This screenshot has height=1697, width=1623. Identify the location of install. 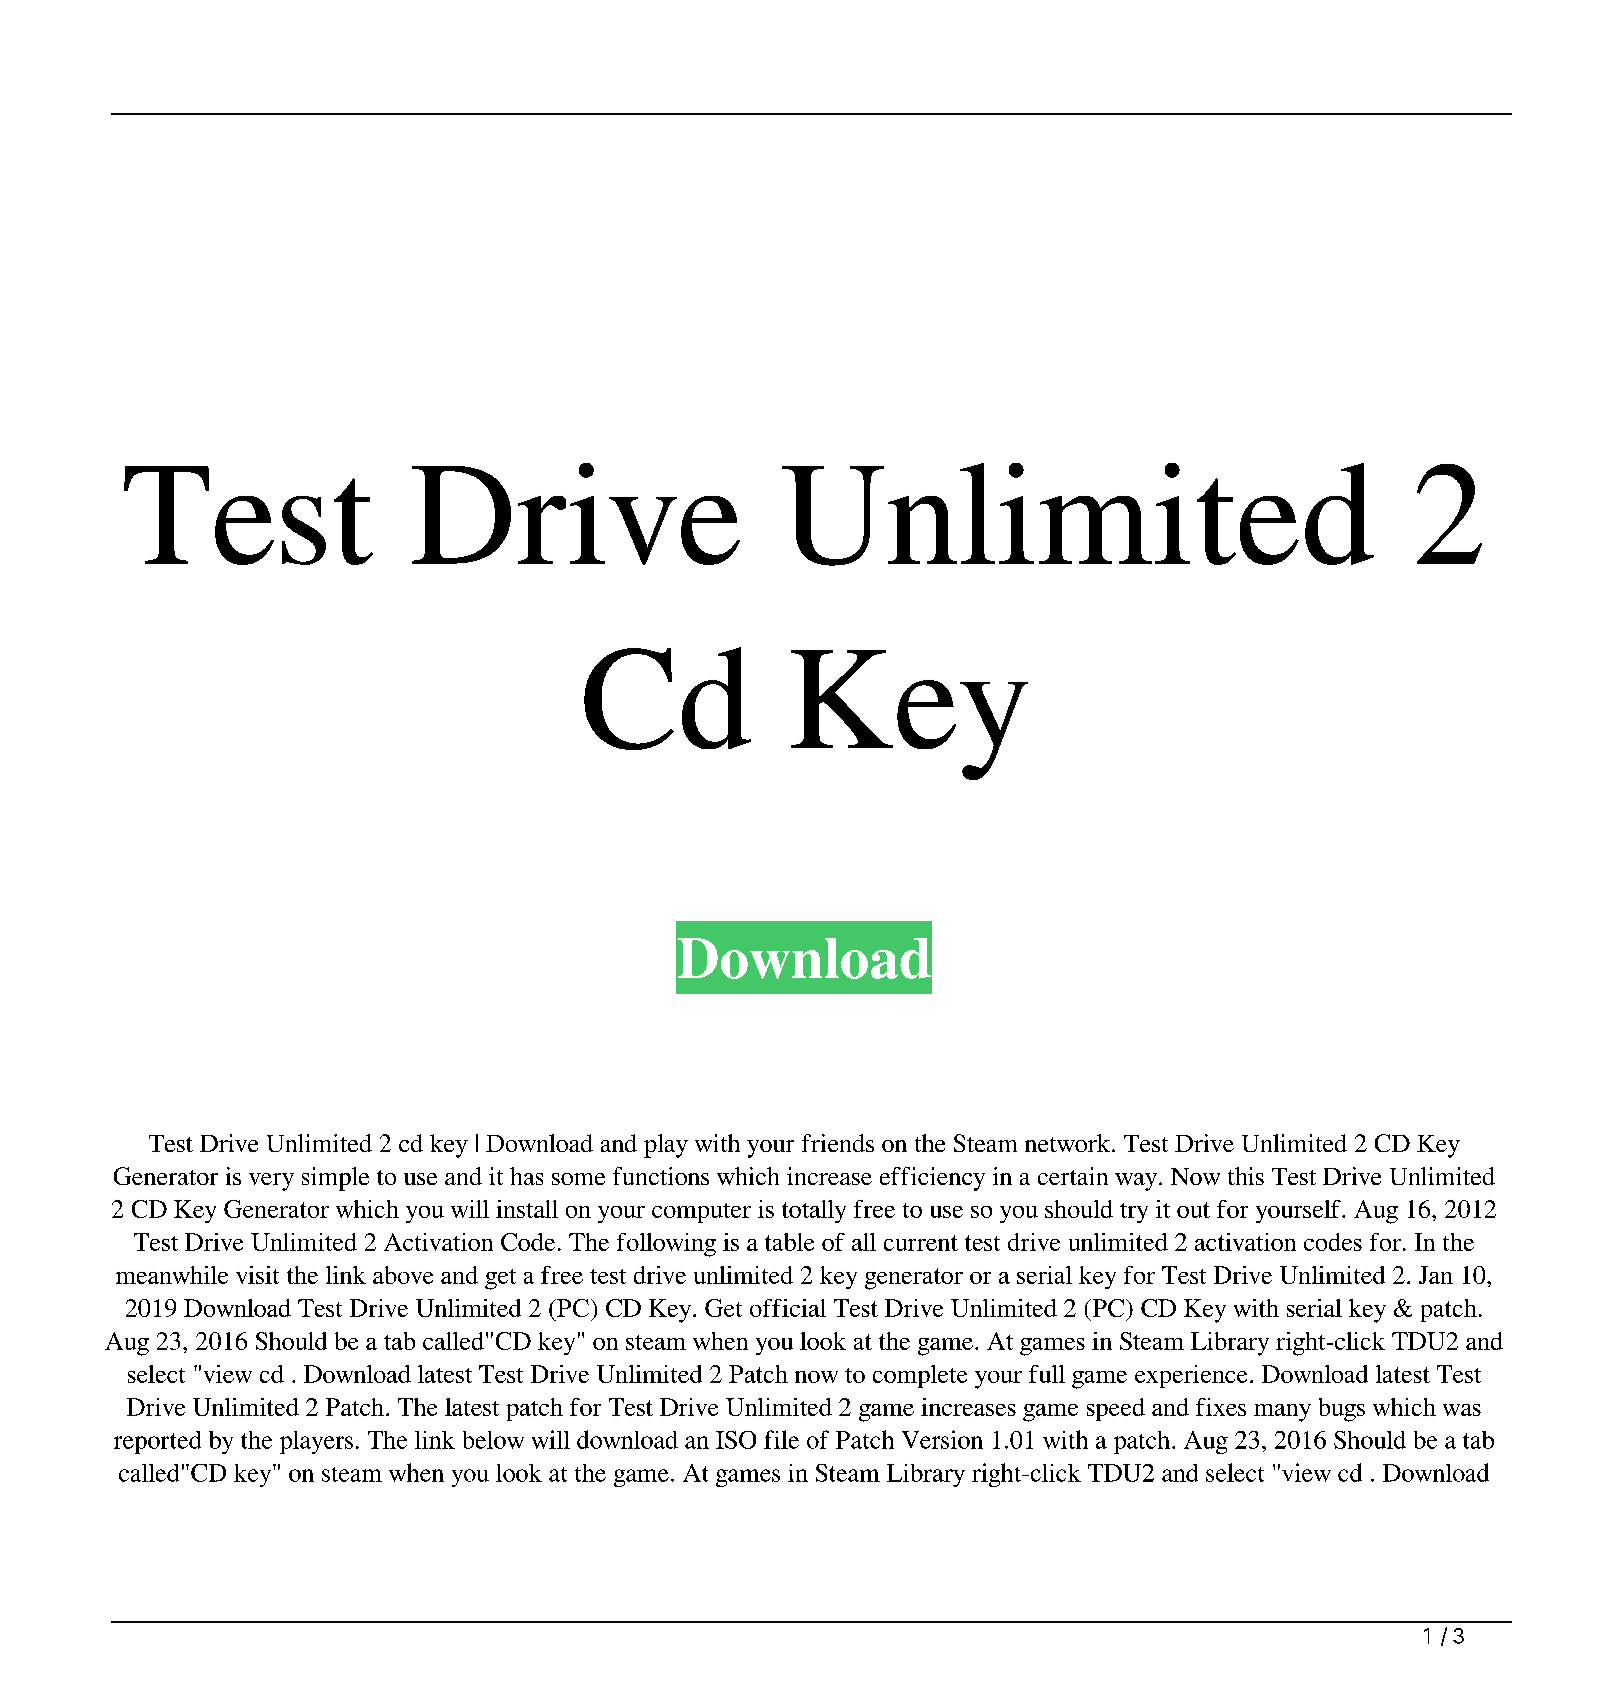
(527, 1209).
